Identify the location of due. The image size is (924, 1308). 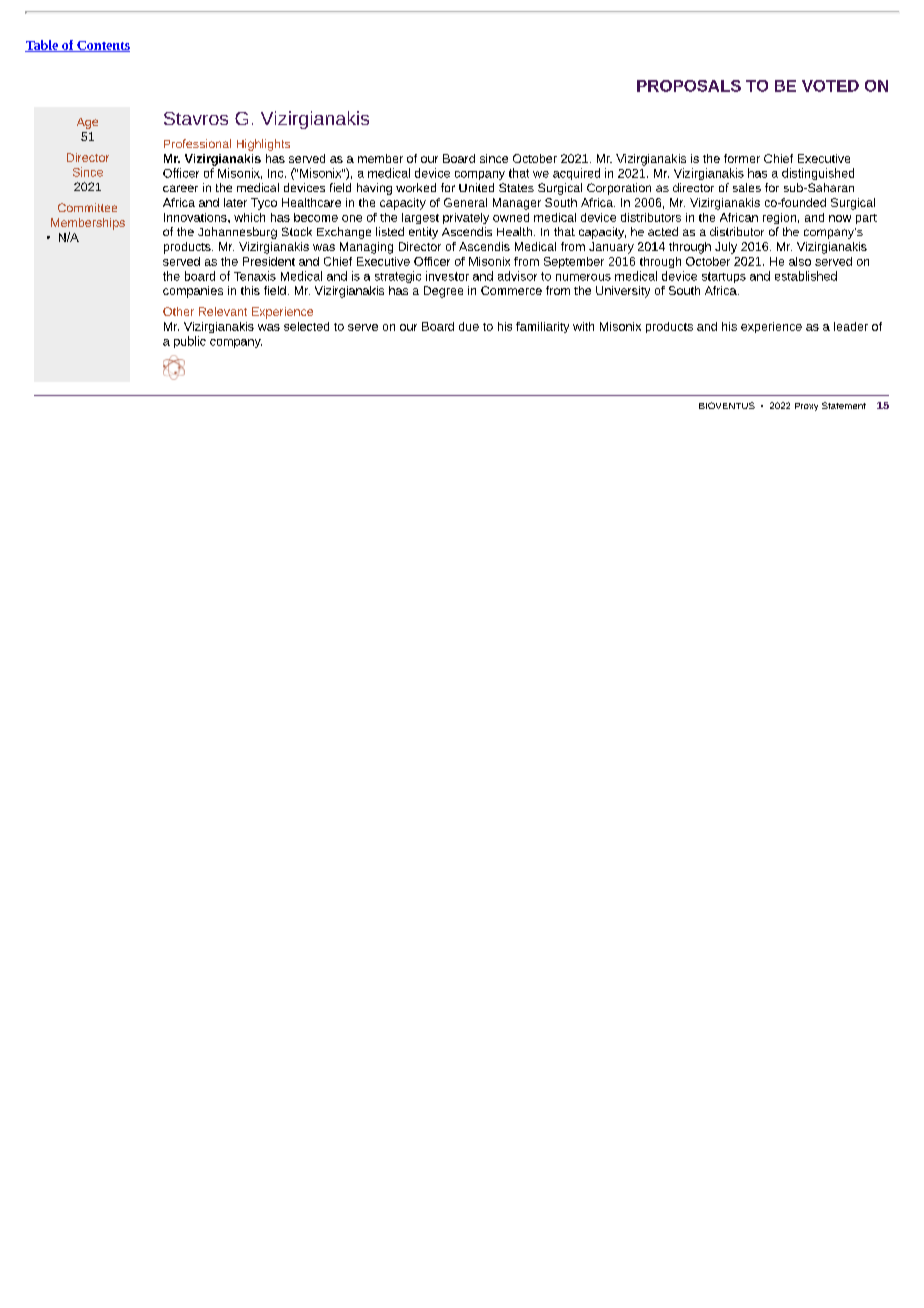
(469, 326).
